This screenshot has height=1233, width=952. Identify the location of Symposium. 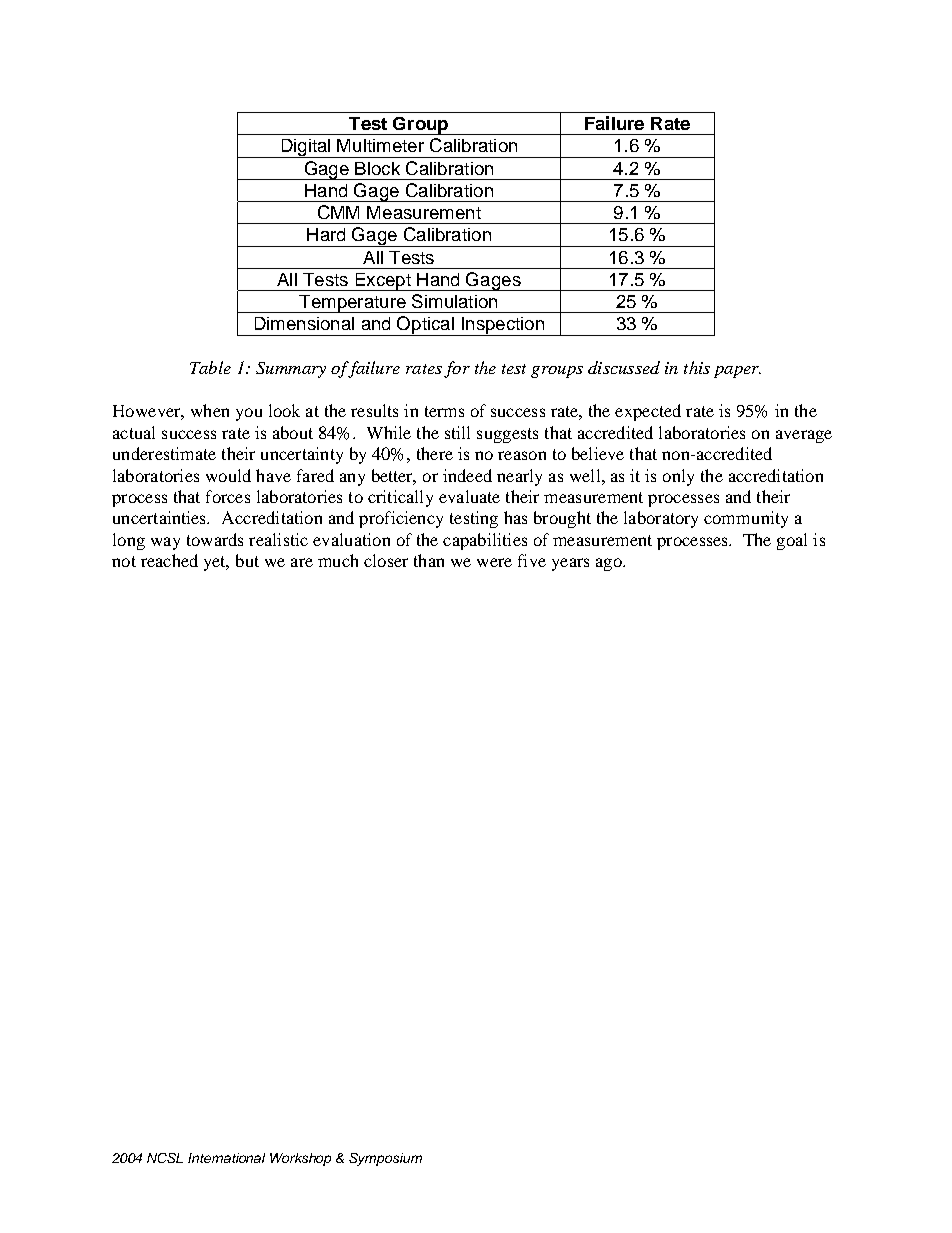
(385, 1159).
